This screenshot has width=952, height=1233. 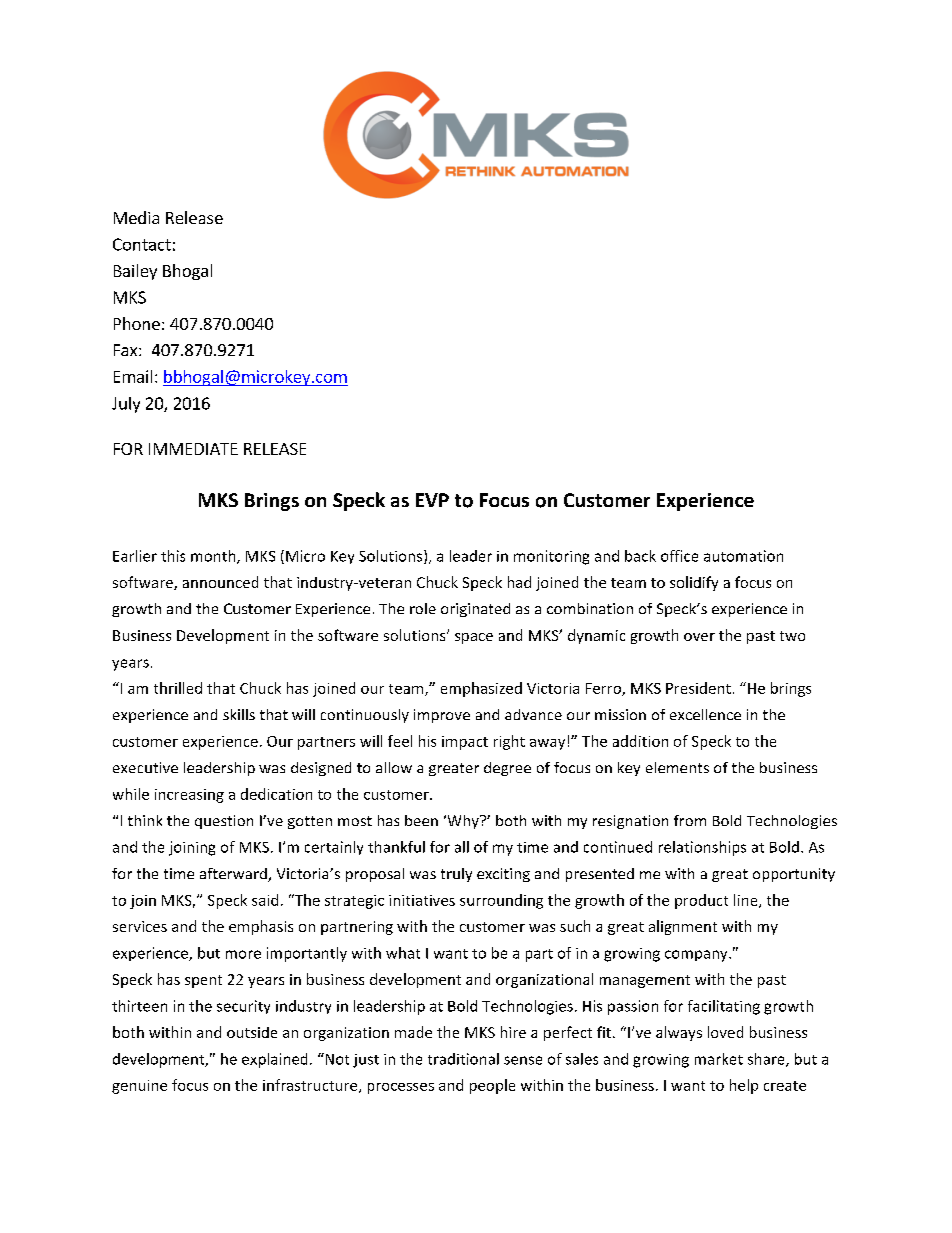 I want to click on product, so click(x=701, y=901).
